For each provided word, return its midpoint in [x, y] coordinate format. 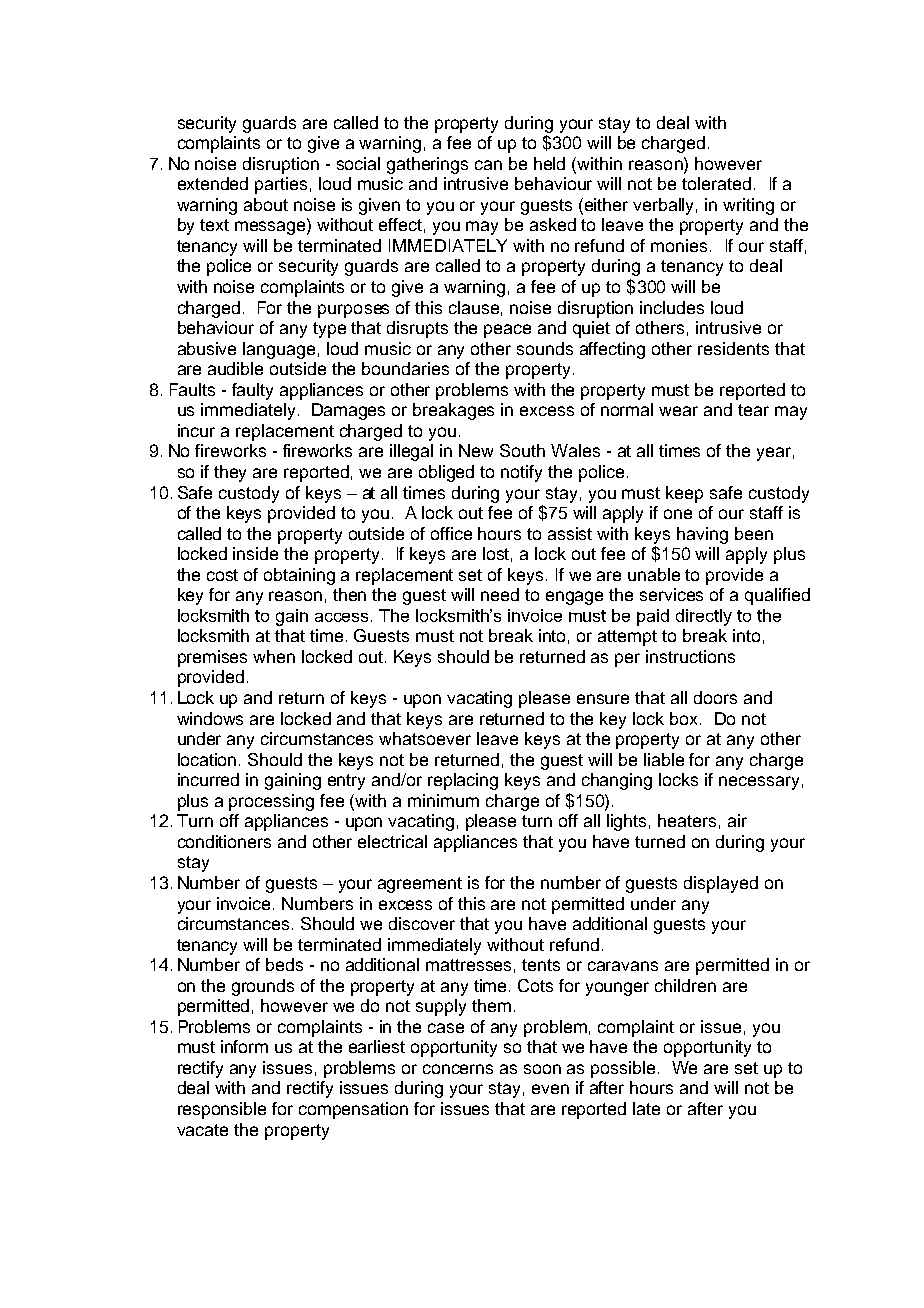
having [702, 535]
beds [284, 964]
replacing [463, 781]
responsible [222, 1110]
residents [733, 348]
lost [497, 554]
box [685, 718]
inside [255, 553]
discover [422, 923]
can [488, 165]
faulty [252, 391]
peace [507, 331]
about [266, 204]
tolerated [716, 183]
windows [210, 718]
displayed [721, 884]
